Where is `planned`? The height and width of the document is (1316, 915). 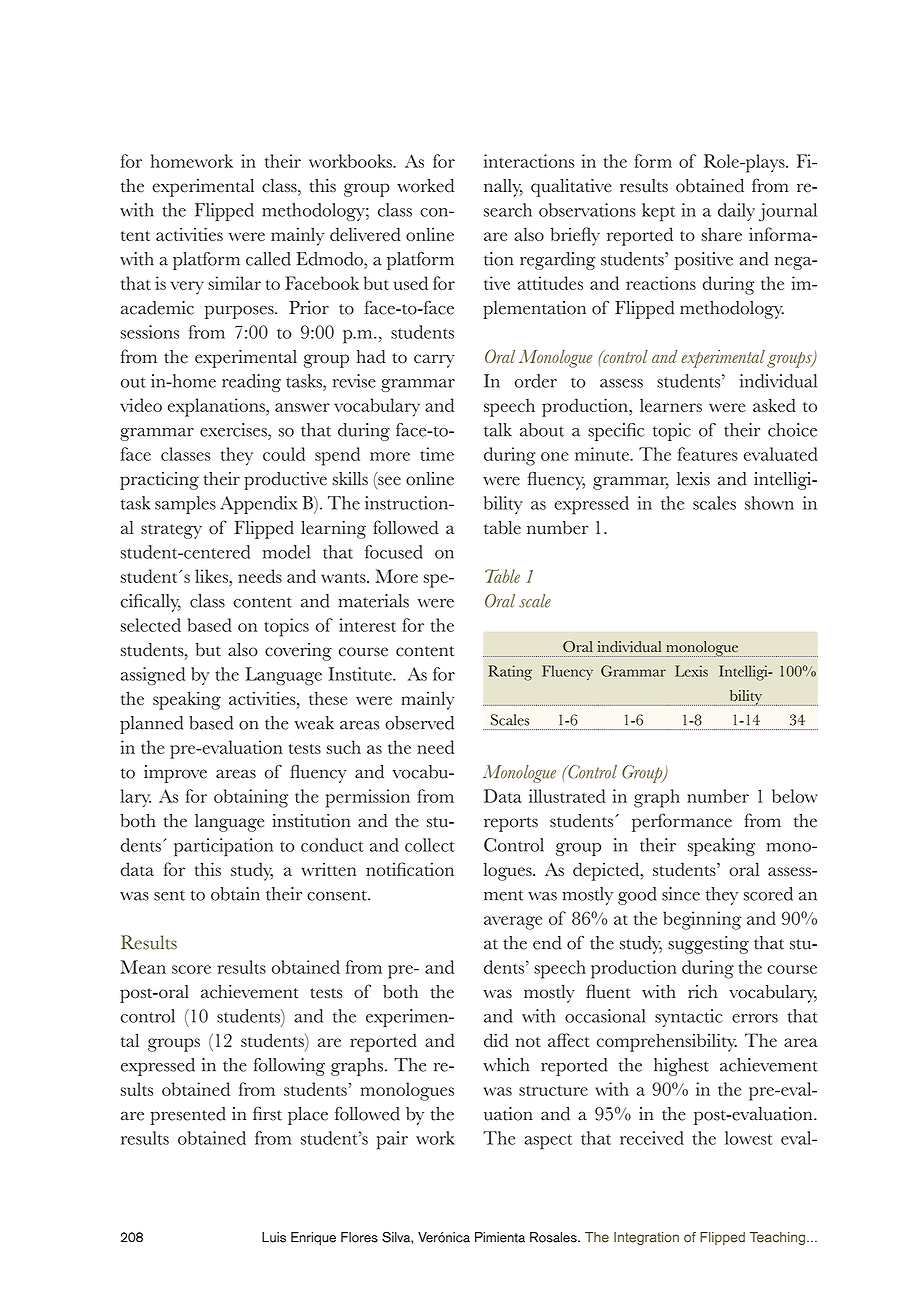
planned is located at coordinates (151, 725).
